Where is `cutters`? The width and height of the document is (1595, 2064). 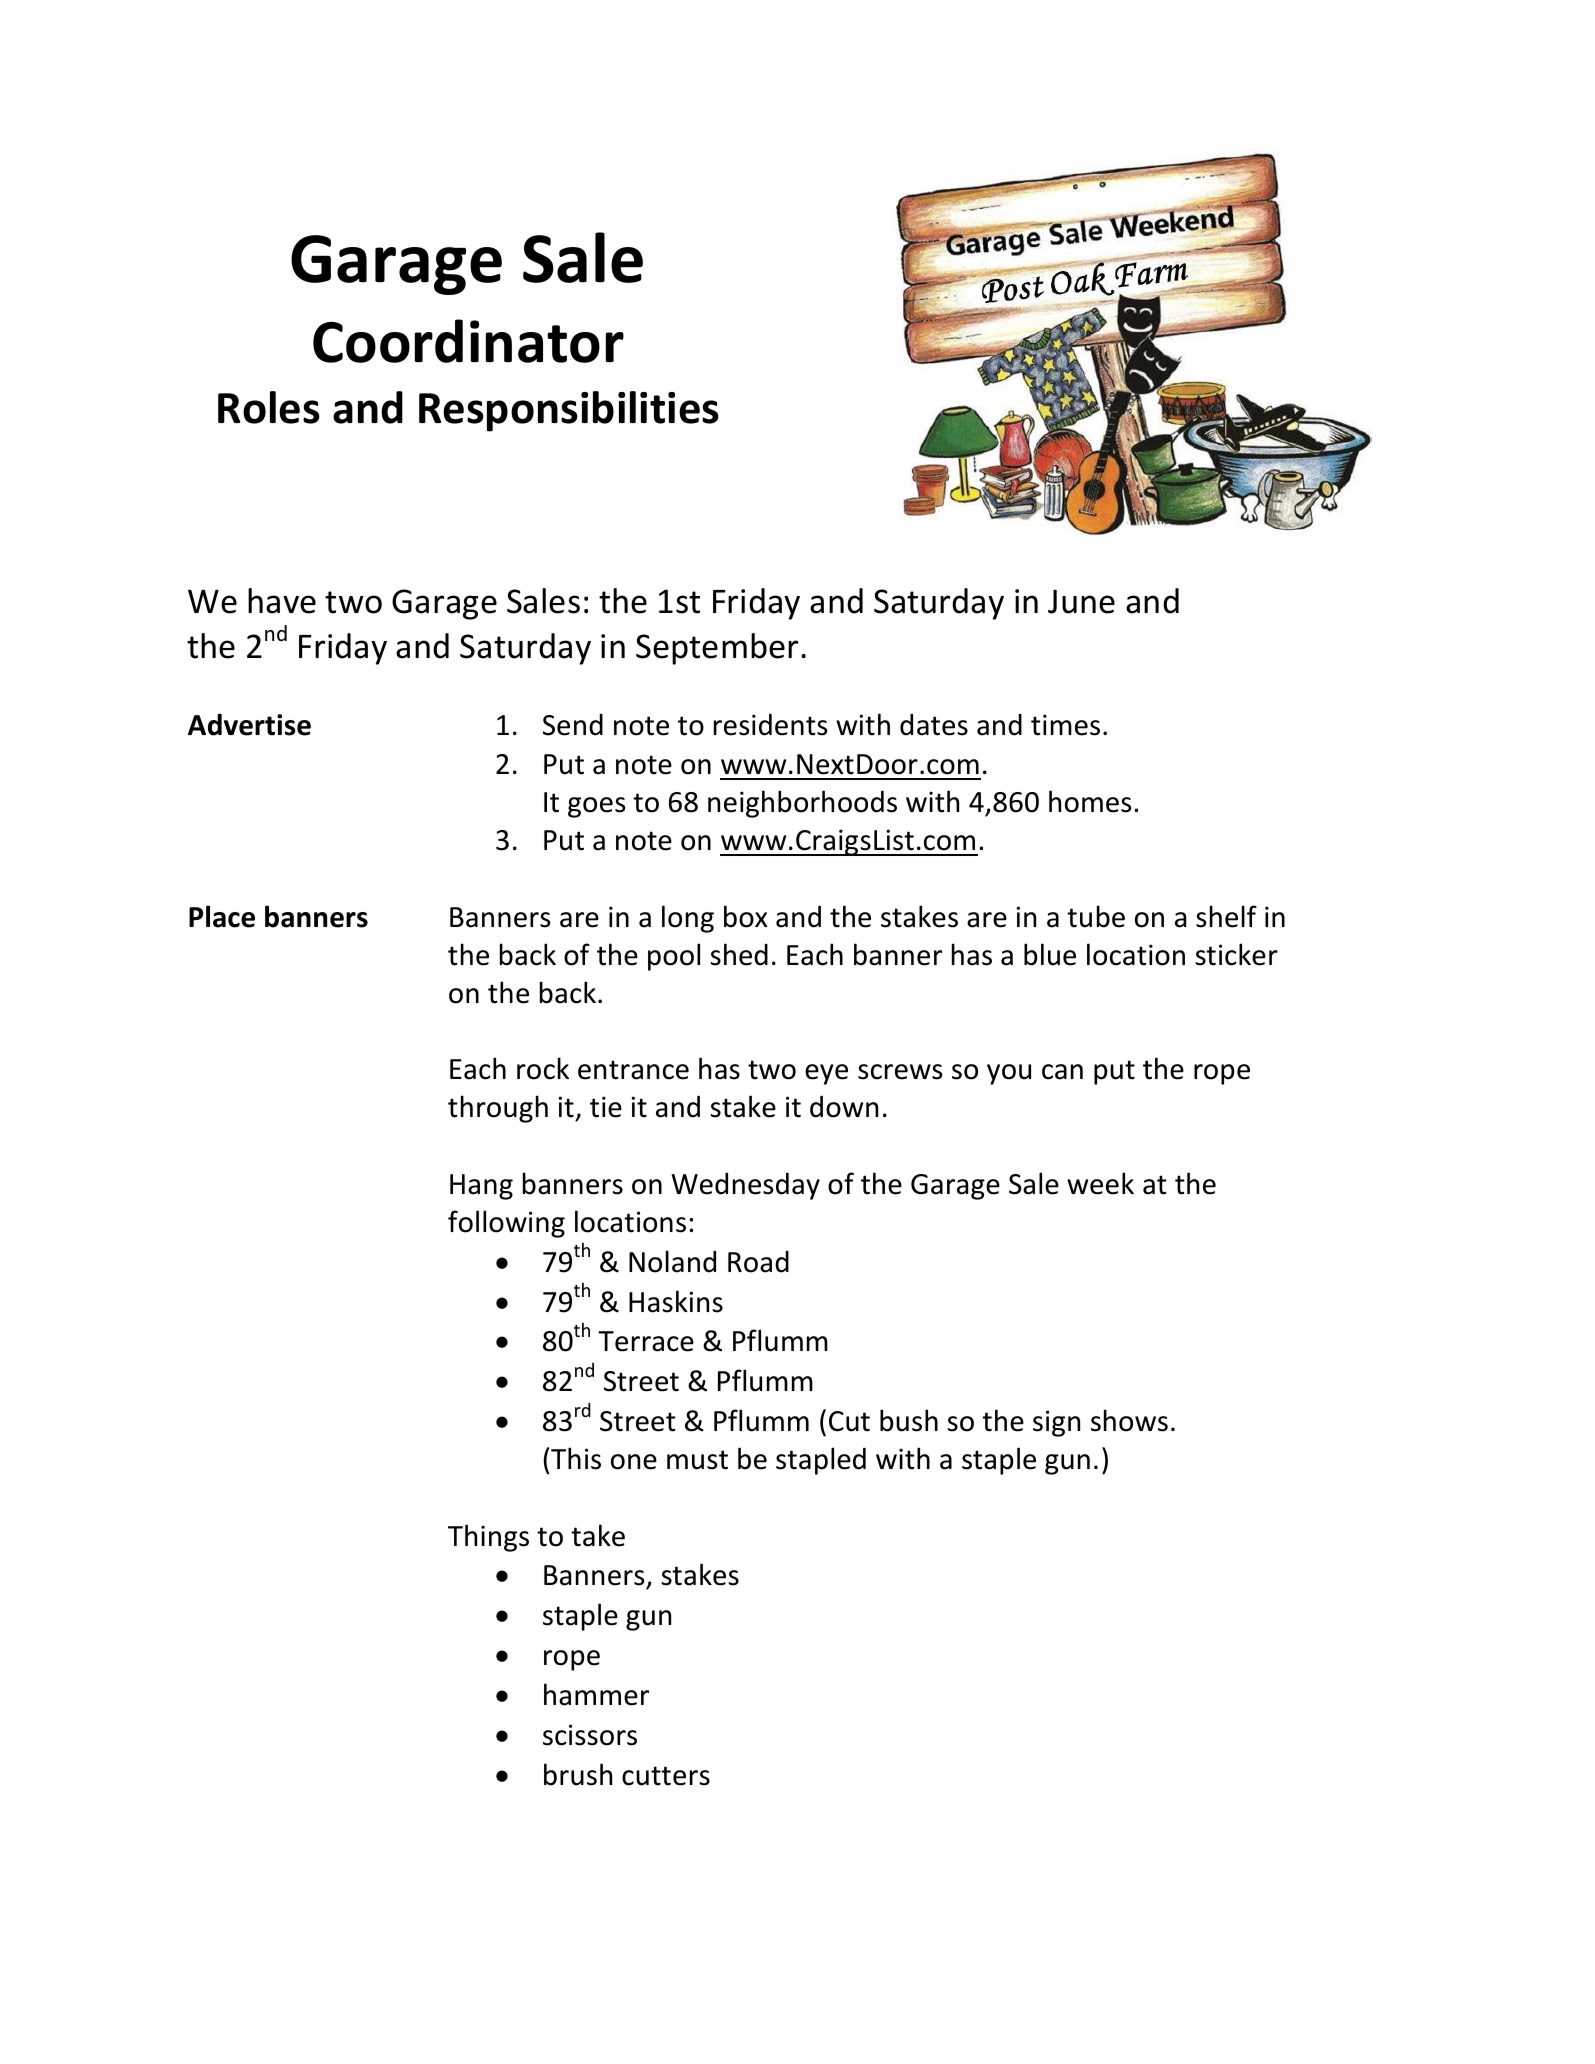
cutters is located at coordinates (666, 1776).
